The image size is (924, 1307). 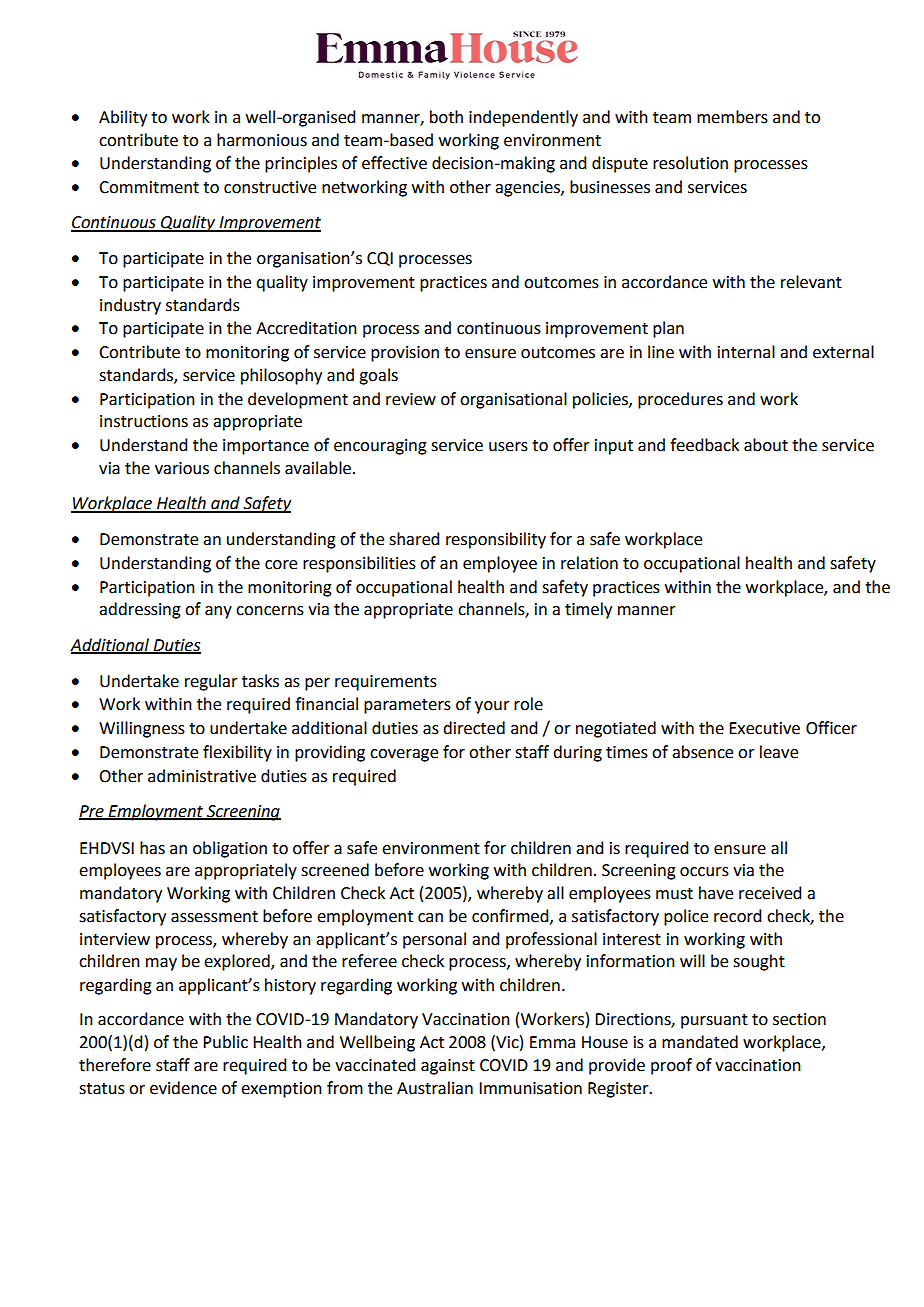 I want to click on members, so click(x=732, y=117).
